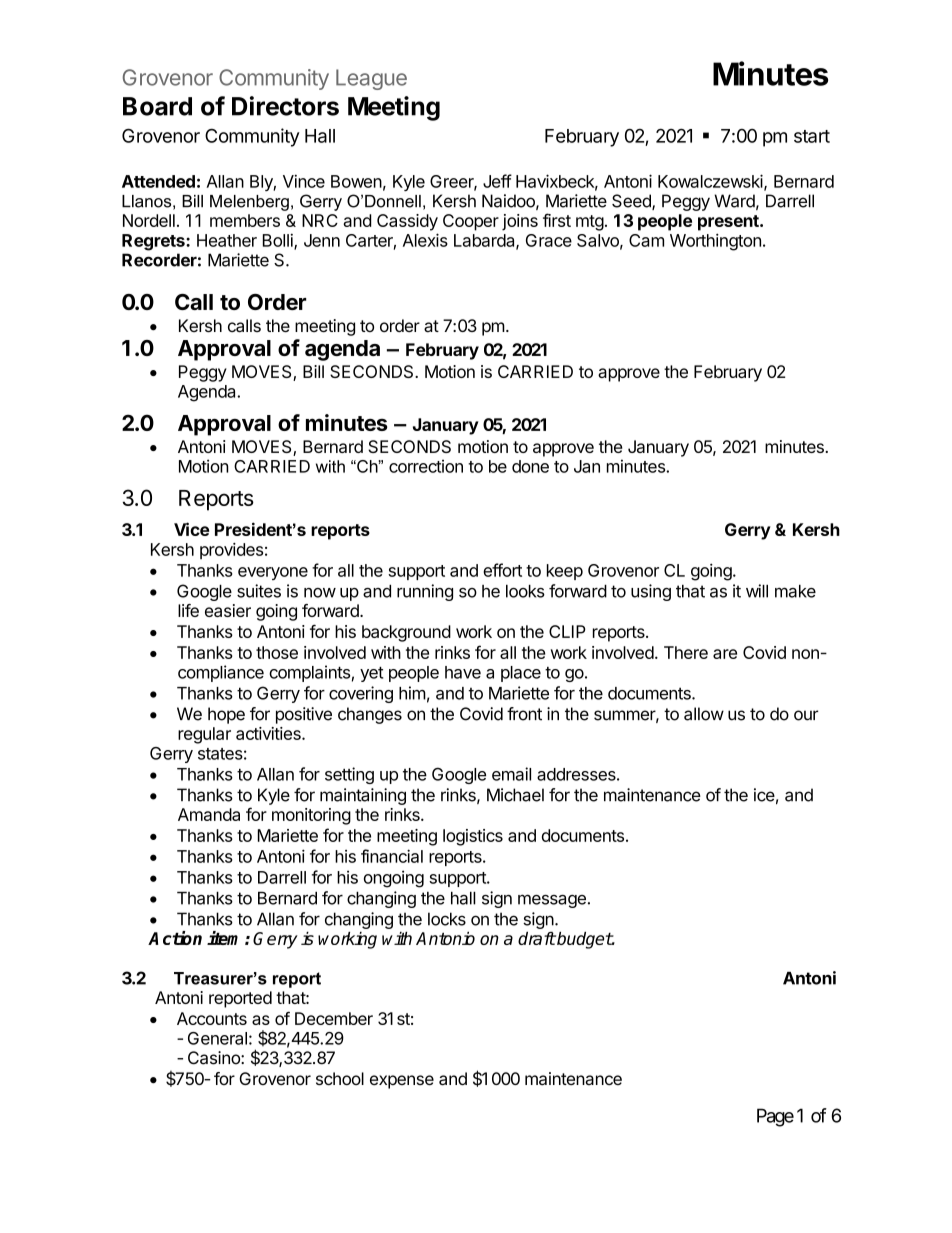  What do you see at coordinates (228, 610) in the page?
I see `easier` at bounding box center [228, 610].
